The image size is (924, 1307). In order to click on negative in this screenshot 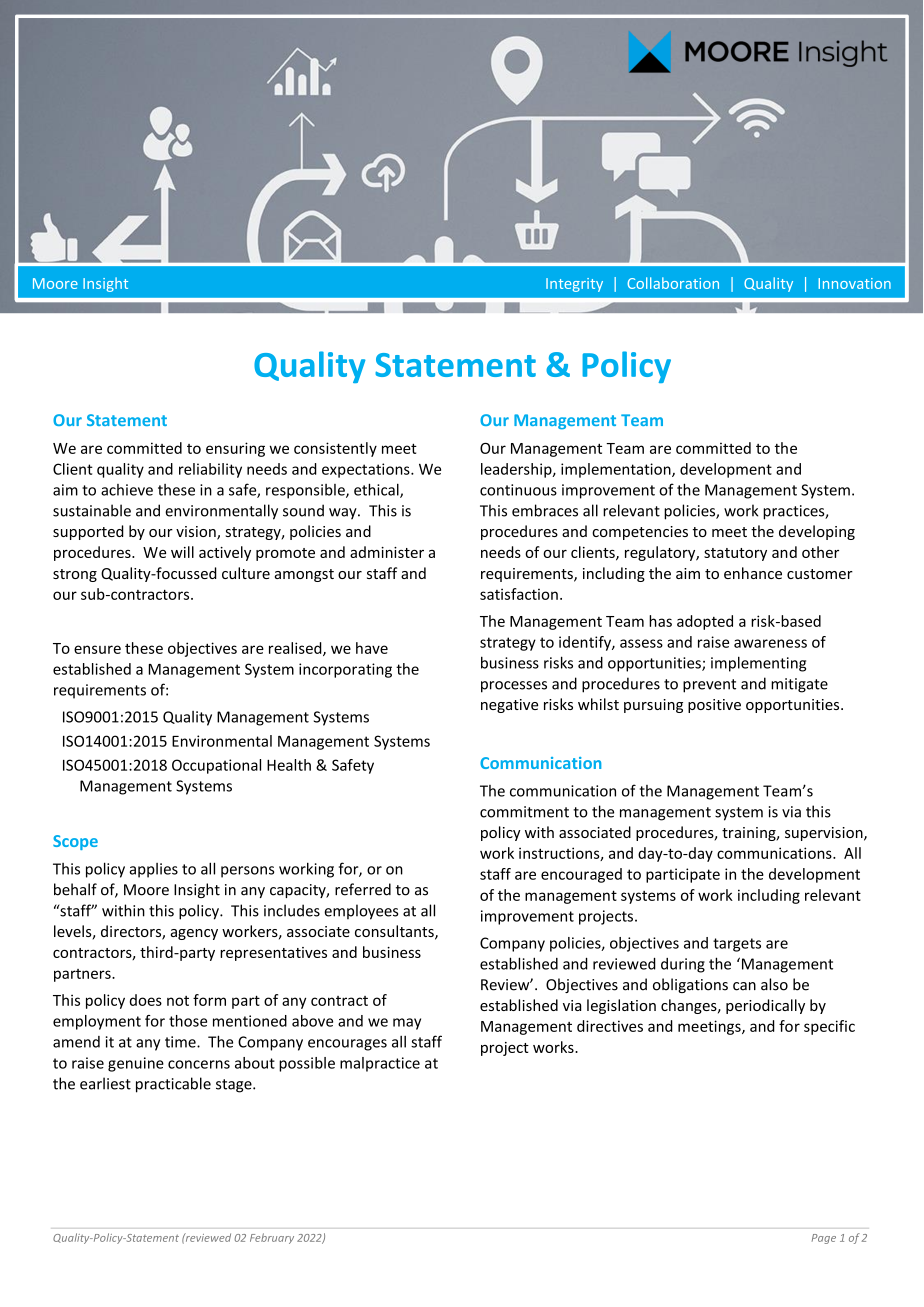, I will do `click(509, 706)`.
